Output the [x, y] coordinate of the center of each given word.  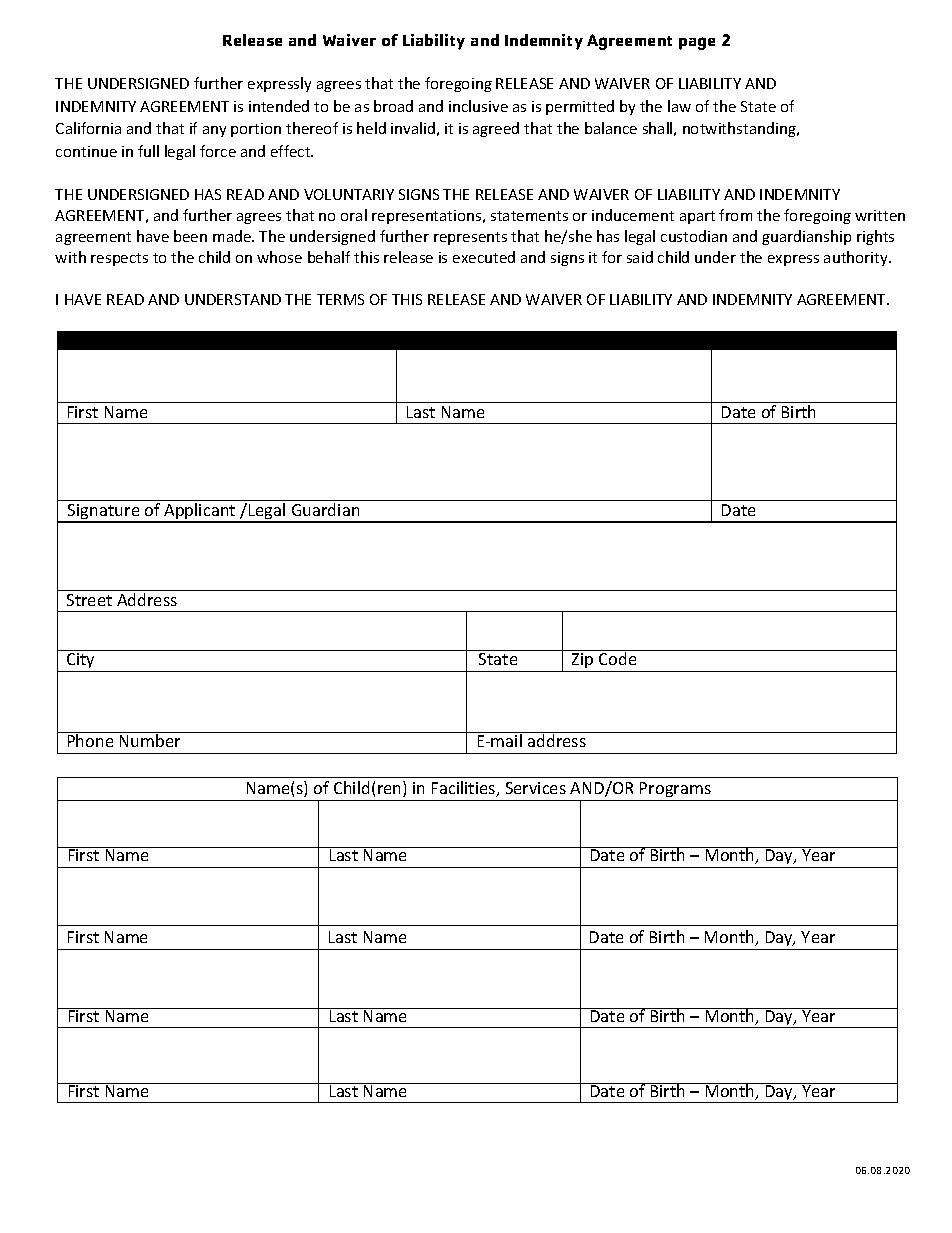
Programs [675, 789]
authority [857, 258]
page [697, 43]
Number [150, 739]
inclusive [478, 106]
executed [484, 257]
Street [89, 600]
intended [279, 106]
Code [618, 657]
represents [470, 238]
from [735, 215]
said [640, 257]
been [190, 236]
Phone [90, 739]
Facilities [465, 789]
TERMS [340, 299]
